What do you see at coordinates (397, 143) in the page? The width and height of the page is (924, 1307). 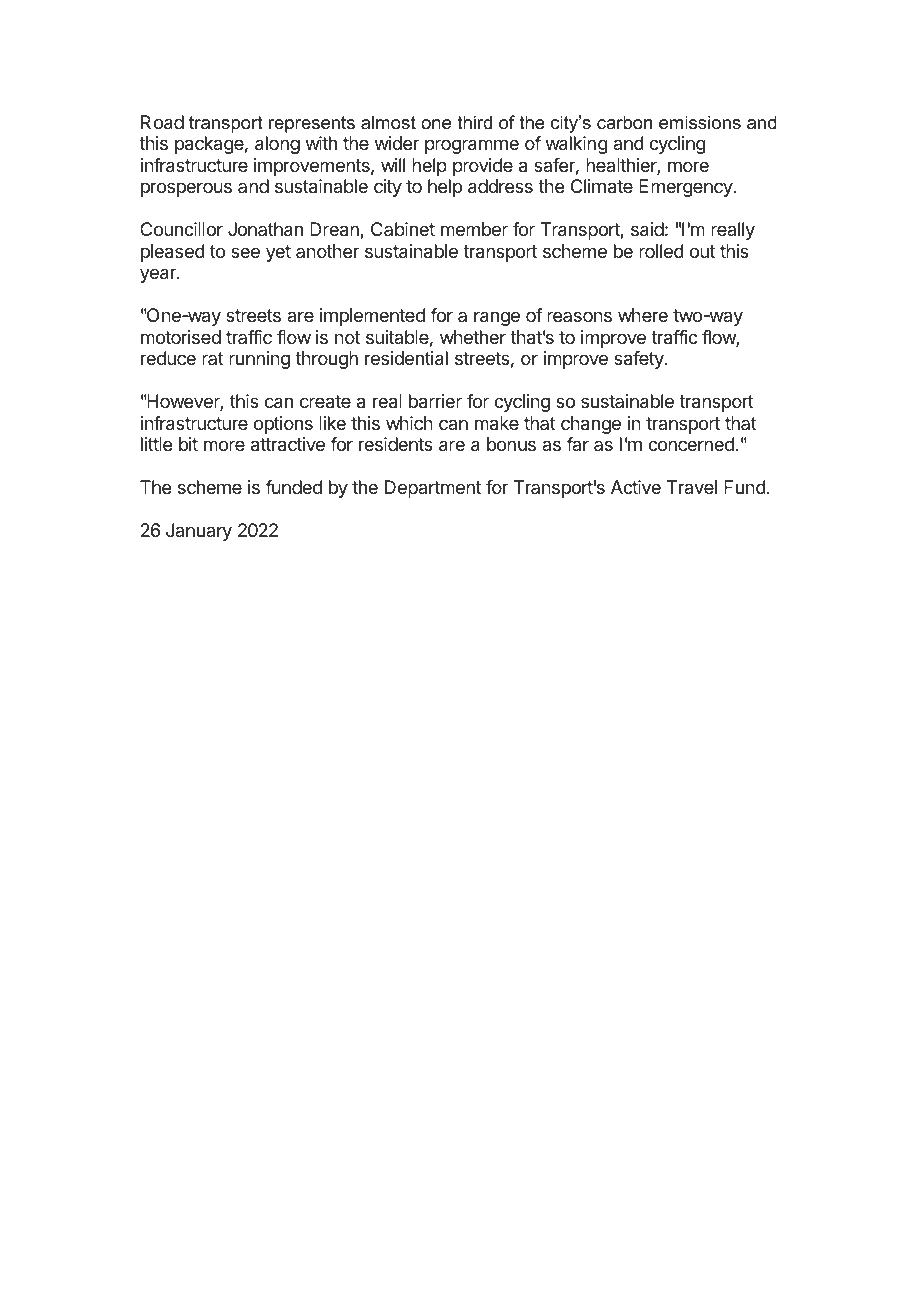 I see `wider` at bounding box center [397, 143].
